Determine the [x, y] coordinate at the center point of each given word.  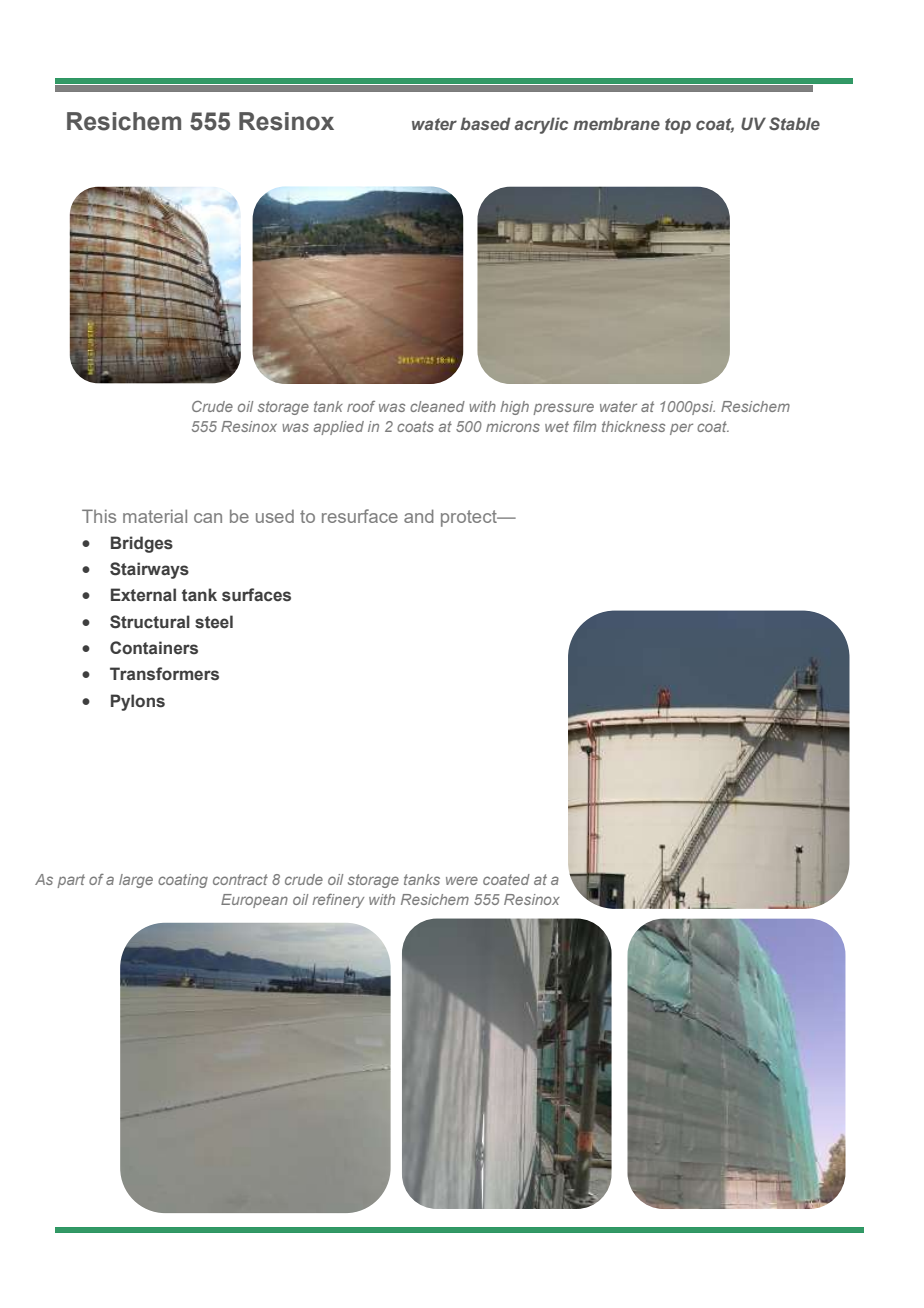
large [136, 881]
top [678, 126]
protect [470, 518]
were [462, 880]
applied [339, 428]
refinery [338, 901]
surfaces [256, 595]
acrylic [541, 125]
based [485, 123]
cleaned [437, 406]
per [681, 429]
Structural [150, 622]
